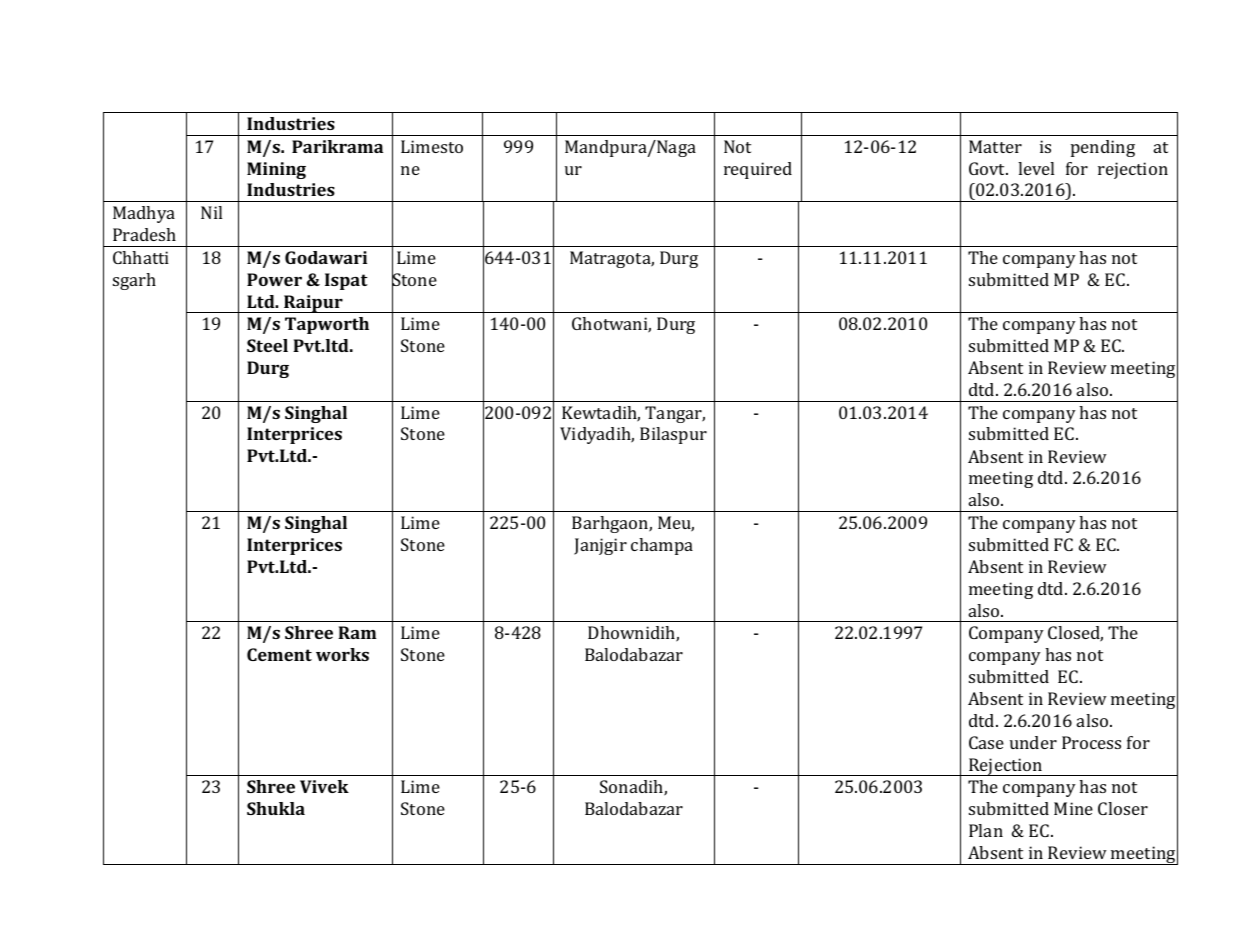 This document has height=952, width=1233. I want to click on under, so click(1033, 742).
